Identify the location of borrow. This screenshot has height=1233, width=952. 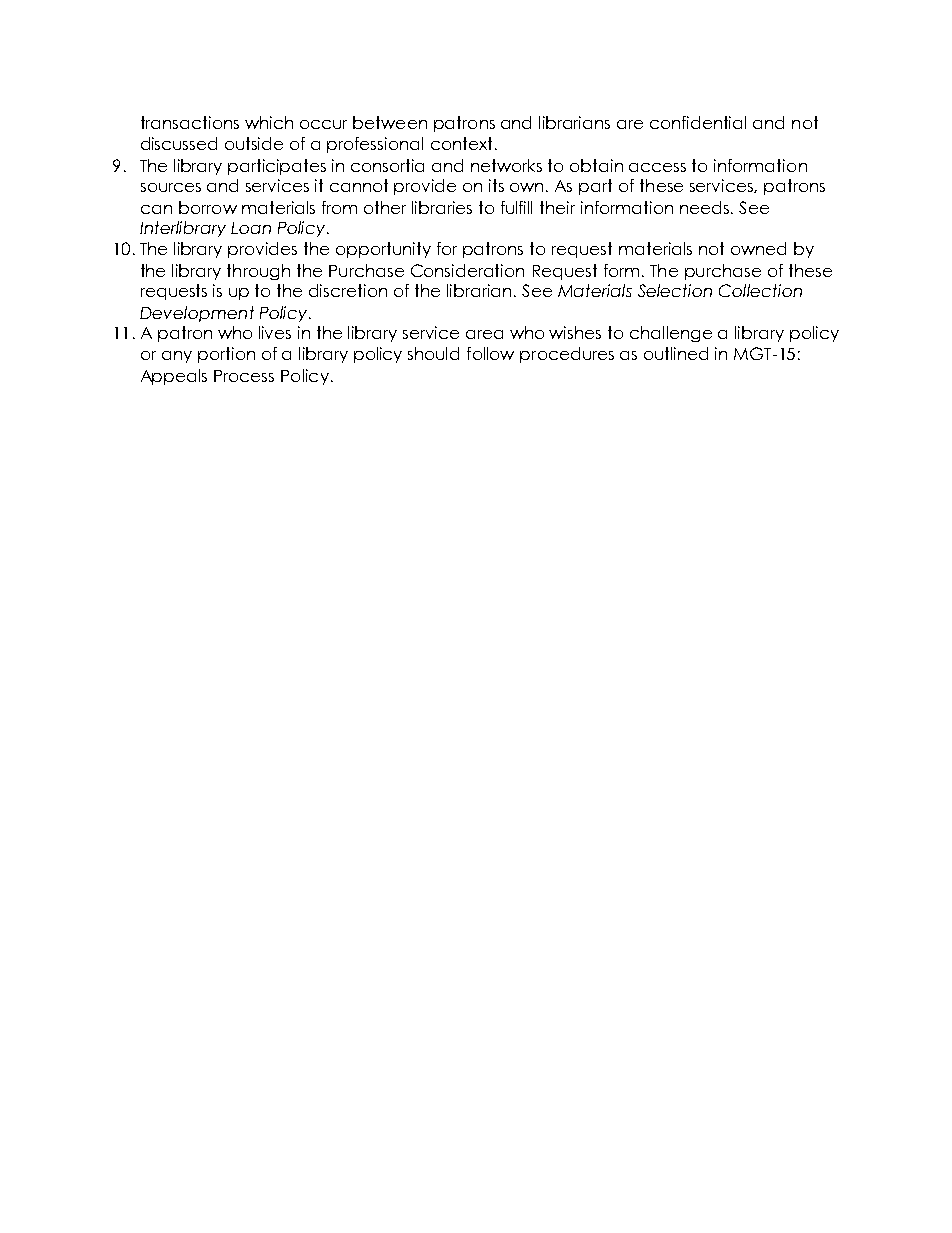
(208, 207).
